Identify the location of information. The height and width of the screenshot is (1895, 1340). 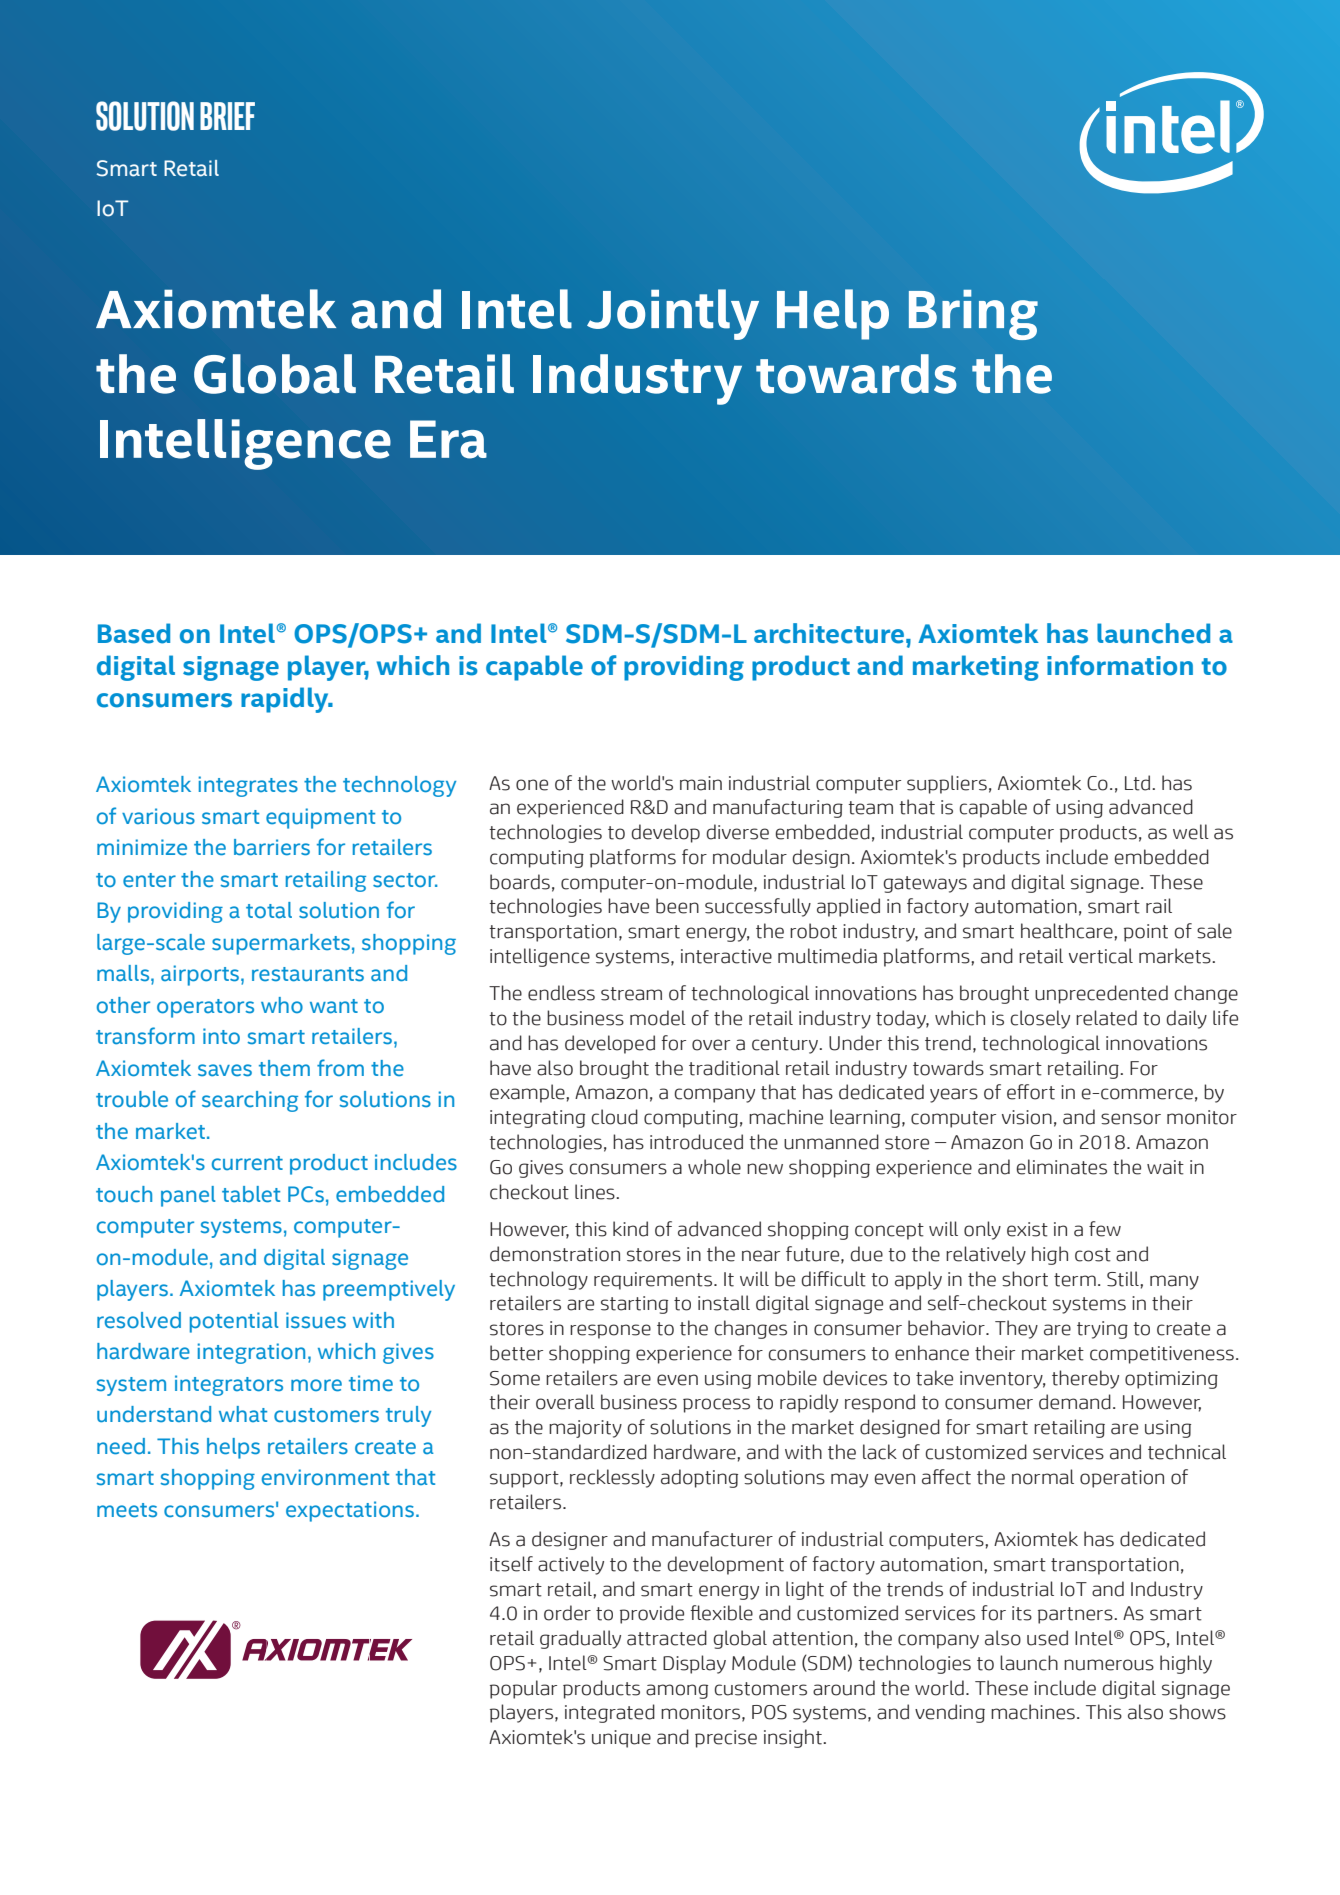
(1120, 665).
